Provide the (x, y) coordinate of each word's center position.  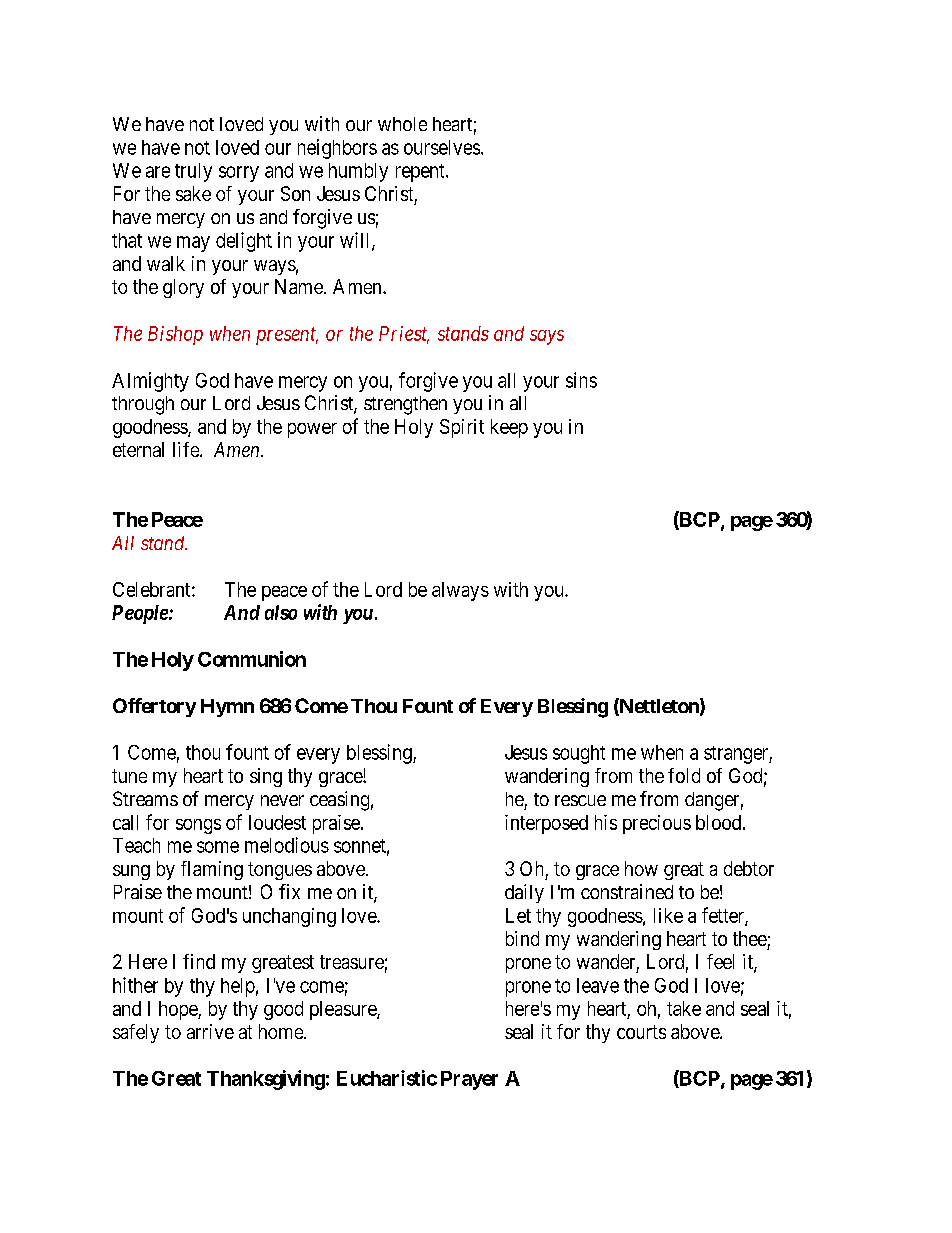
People (141, 614)
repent (421, 173)
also (281, 612)
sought (579, 754)
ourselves (442, 147)
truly (193, 172)
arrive (210, 1031)
